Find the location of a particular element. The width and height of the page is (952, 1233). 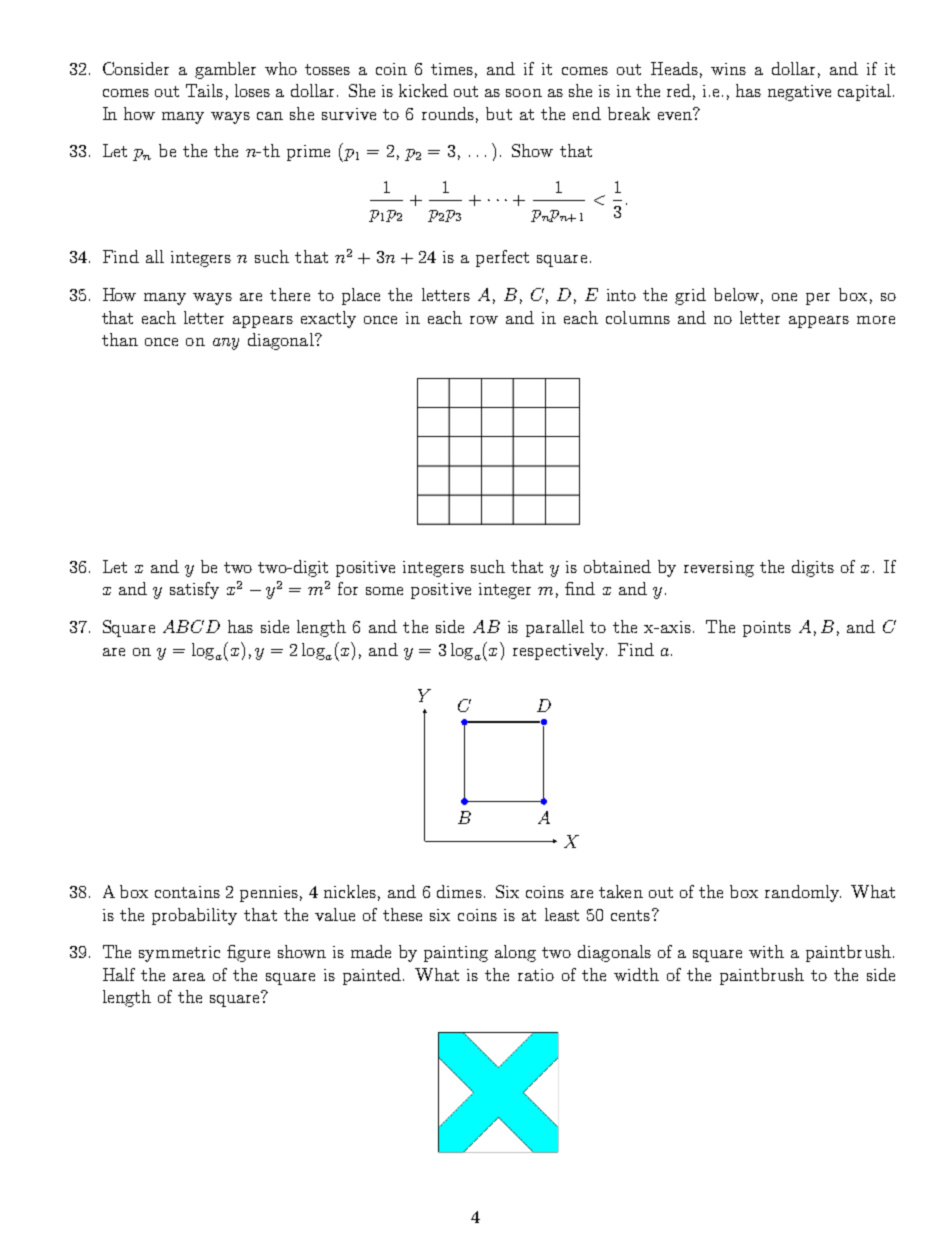

soon is located at coordinates (524, 93).
